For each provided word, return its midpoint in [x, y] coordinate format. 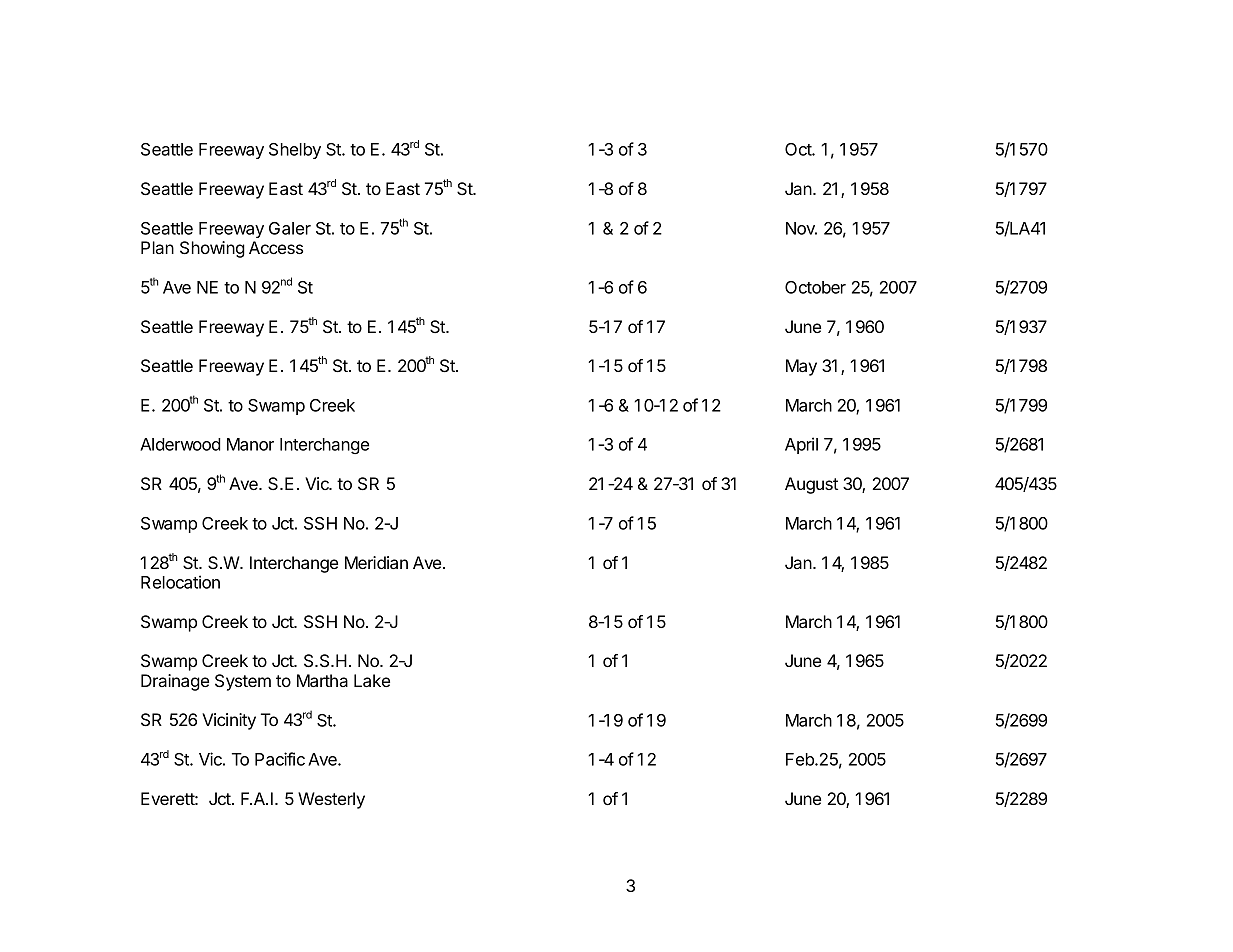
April [801, 445]
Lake [372, 680]
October [815, 287]
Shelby [295, 151]
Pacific [280, 759]
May [801, 367]
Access [276, 247]
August [811, 485]
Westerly [331, 800]
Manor [250, 444]
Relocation [180, 582]
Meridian [376, 562]
